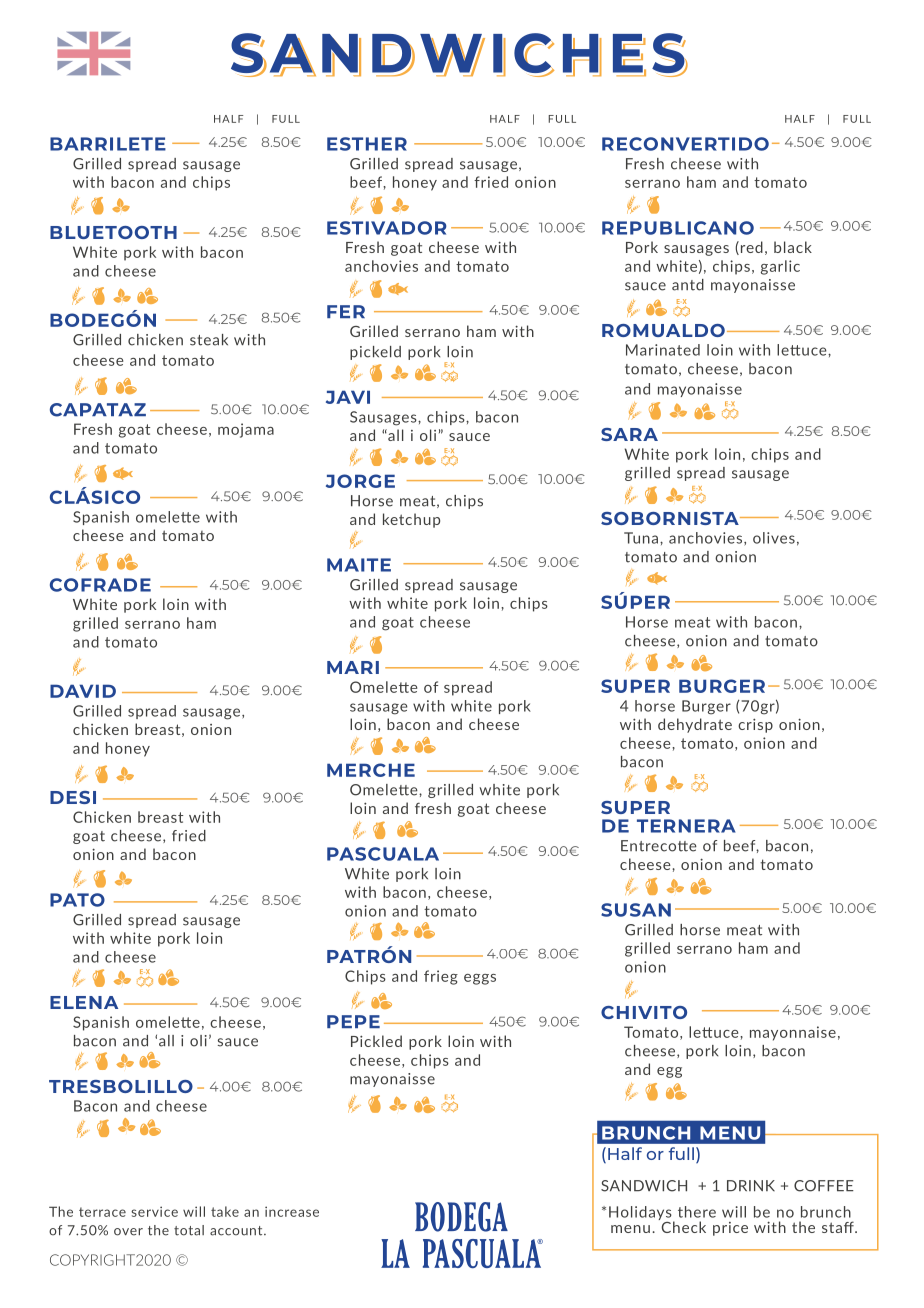 The width and height of the screenshot is (924, 1308). I want to click on DESI, so click(73, 797).
